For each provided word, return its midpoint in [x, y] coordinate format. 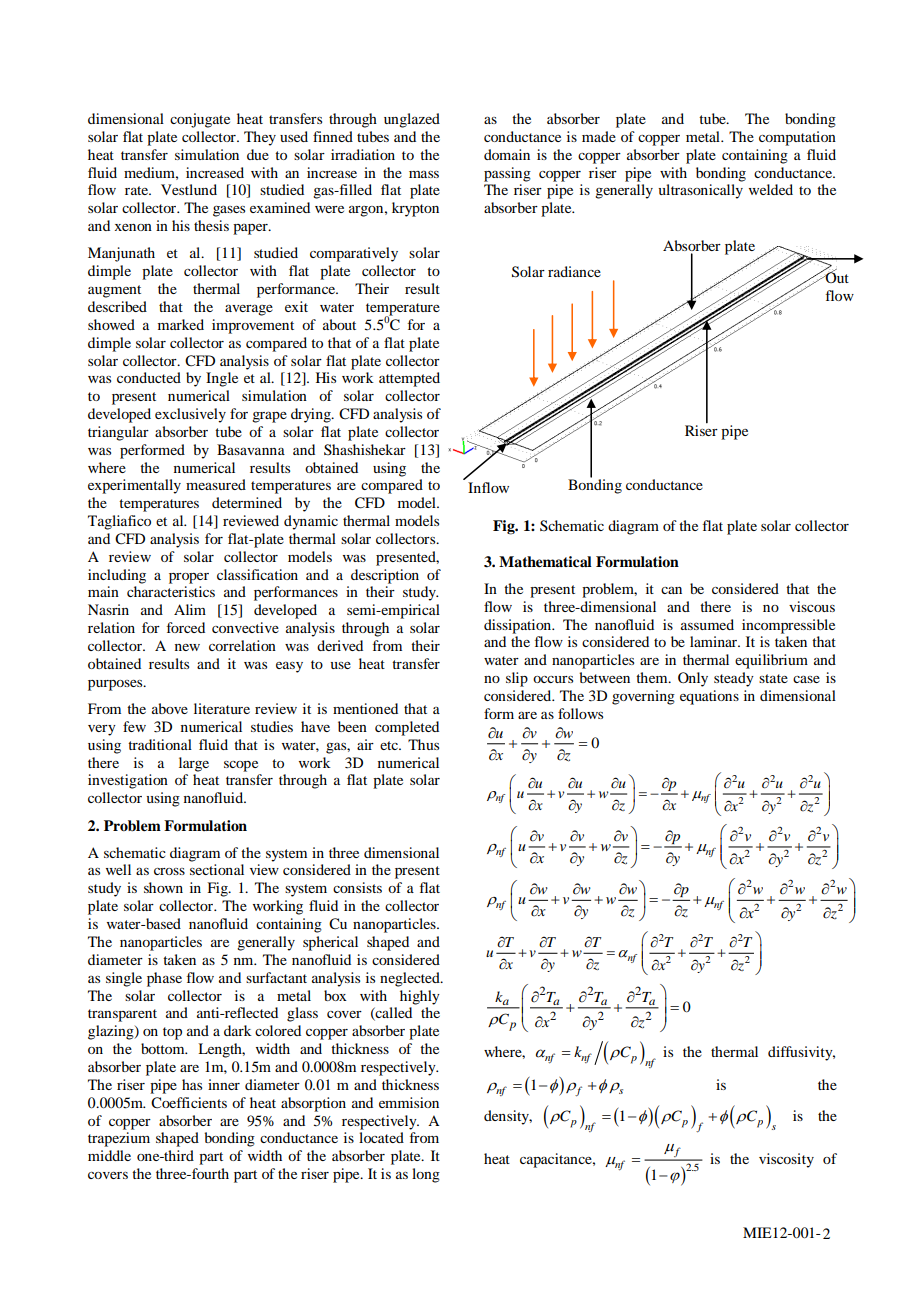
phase [164, 979]
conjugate [200, 120]
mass [424, 174]
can [671, 590]
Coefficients [189, 1103]
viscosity [786, 1160]
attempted [409, 379]
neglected [411, 979]
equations [709, 697]
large [194, 764]
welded [771, 189]
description [385, 576]
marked [181, 324]
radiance [574, 271]
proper [189, 578]
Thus [423, 744]
